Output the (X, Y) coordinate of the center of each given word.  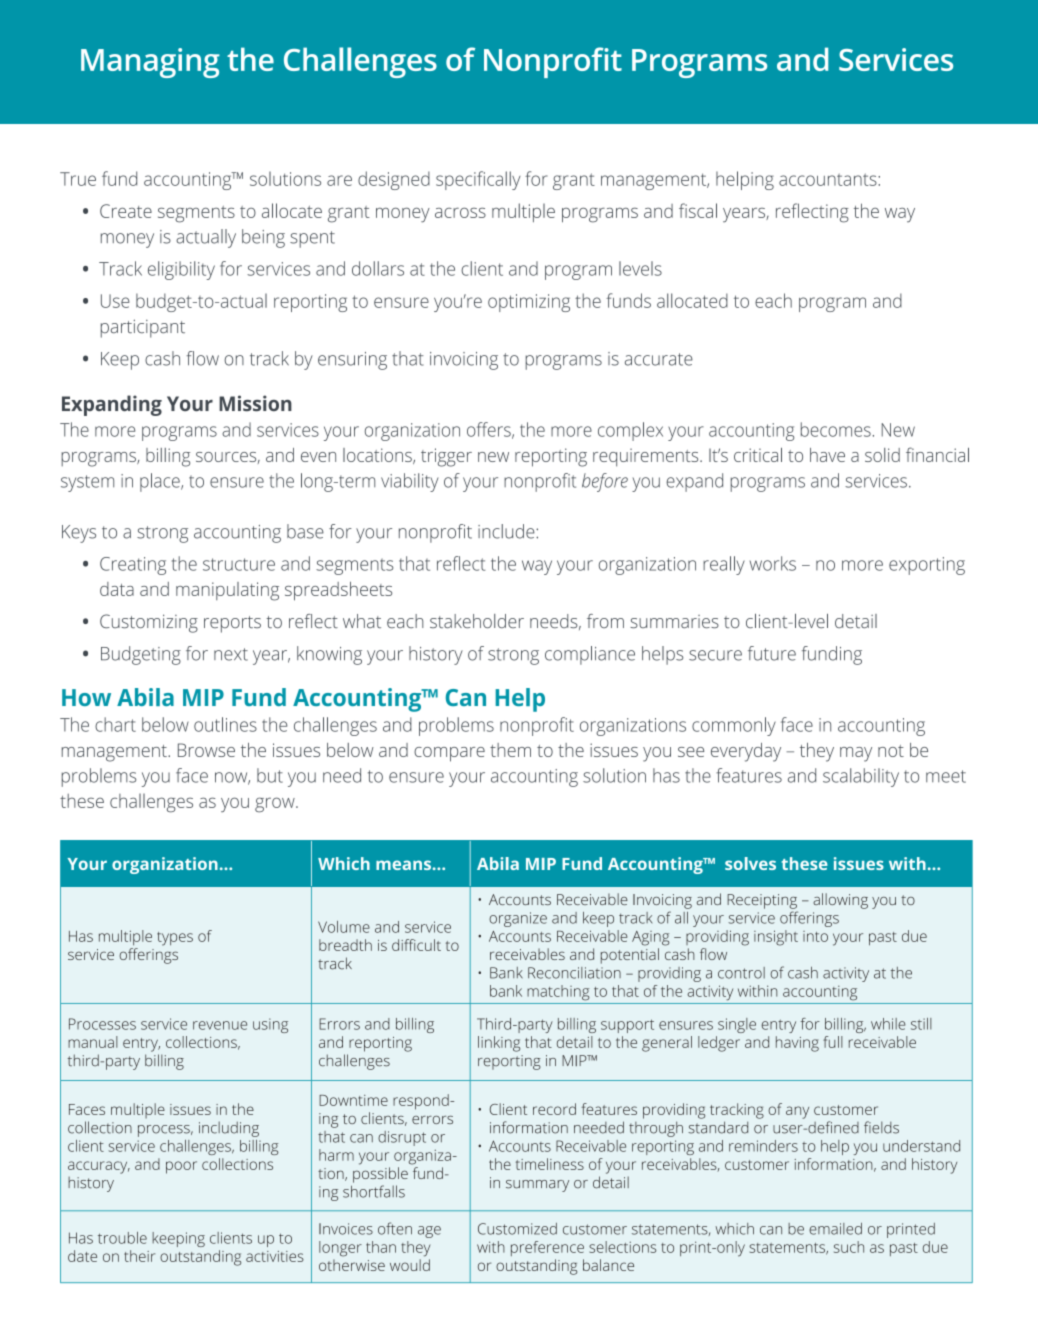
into (815, 936)
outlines (225, 724)
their (139, 1256)
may (856, 754)
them (510, 750)
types (175, 939)
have (827, 455)
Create (126, 211)
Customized (517, 1229)
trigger (446, 457)
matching (558, 993)
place (161, 482)
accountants (829, 179)
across (460, 213)
